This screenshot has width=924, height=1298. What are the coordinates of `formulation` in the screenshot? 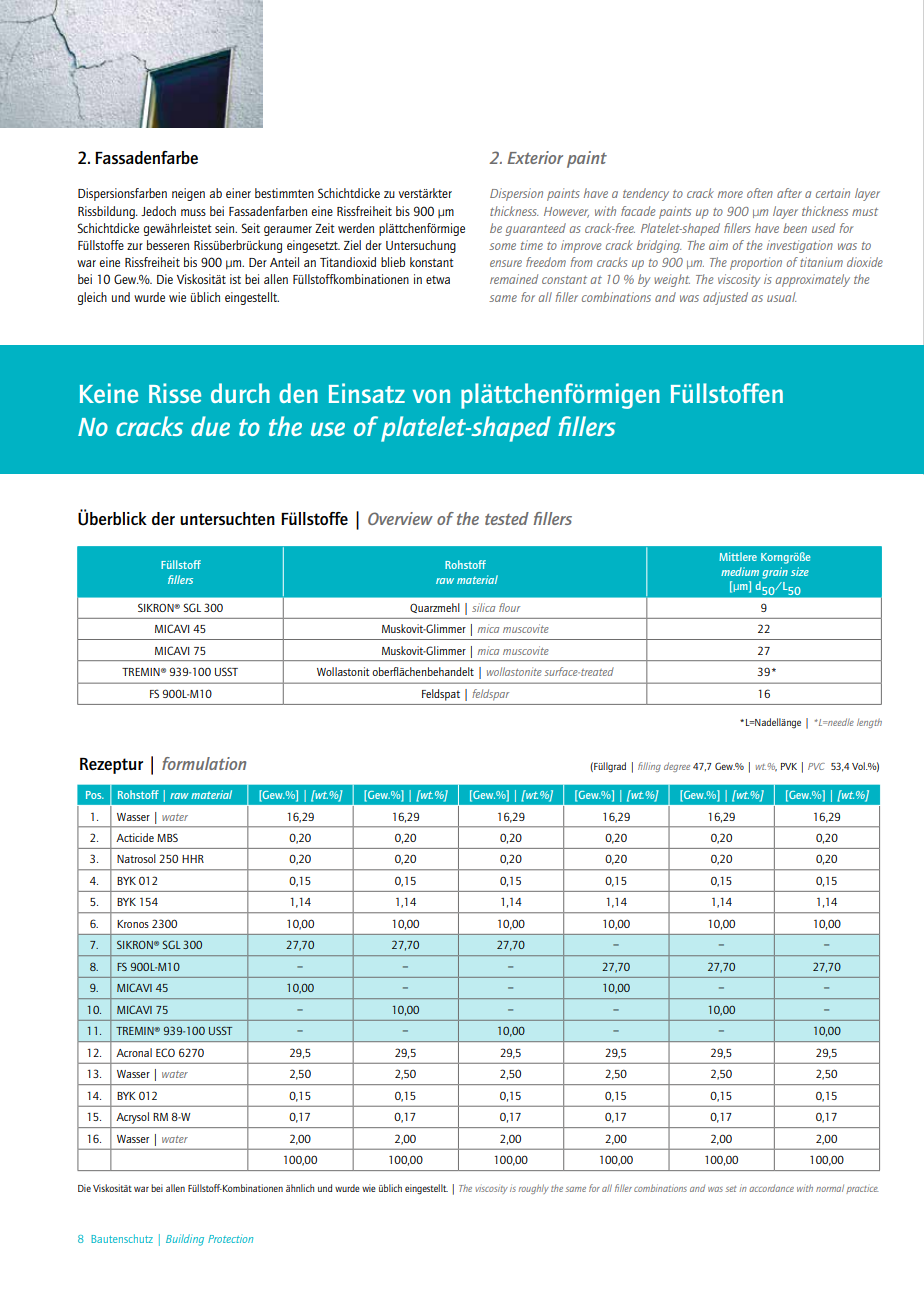 It's located at (204, 763).
